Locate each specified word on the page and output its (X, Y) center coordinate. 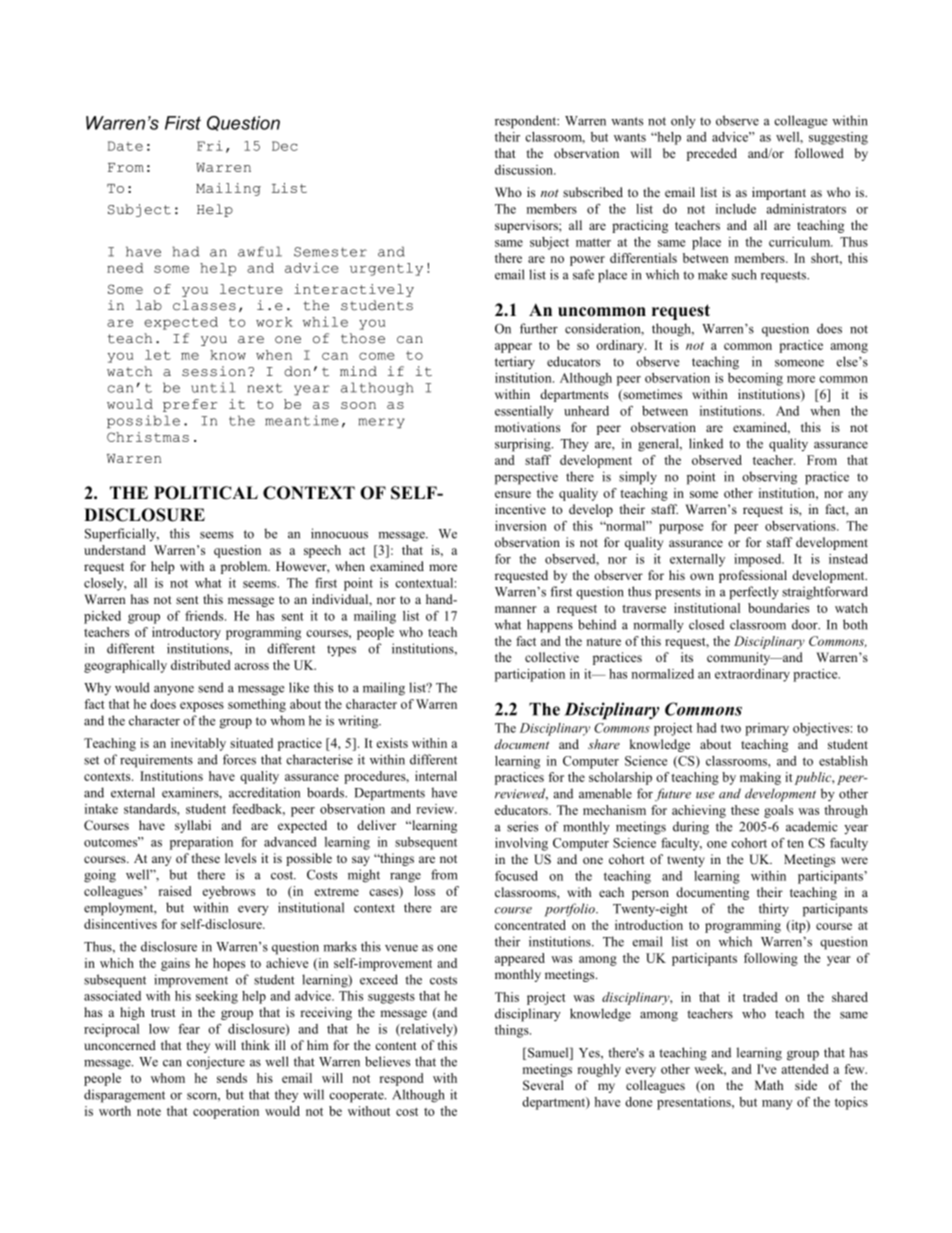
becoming (755, 379)
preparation (201, 843)
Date (125, 146)
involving (521, 844)
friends (205, 616)
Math (769, 1085)
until (213, 387)
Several (543, 1085)
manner (516, 609)
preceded (712, 154)
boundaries (778, 608)
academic (812, 826)
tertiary (515, 363)
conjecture (216, 1063)
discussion (525, 170)
